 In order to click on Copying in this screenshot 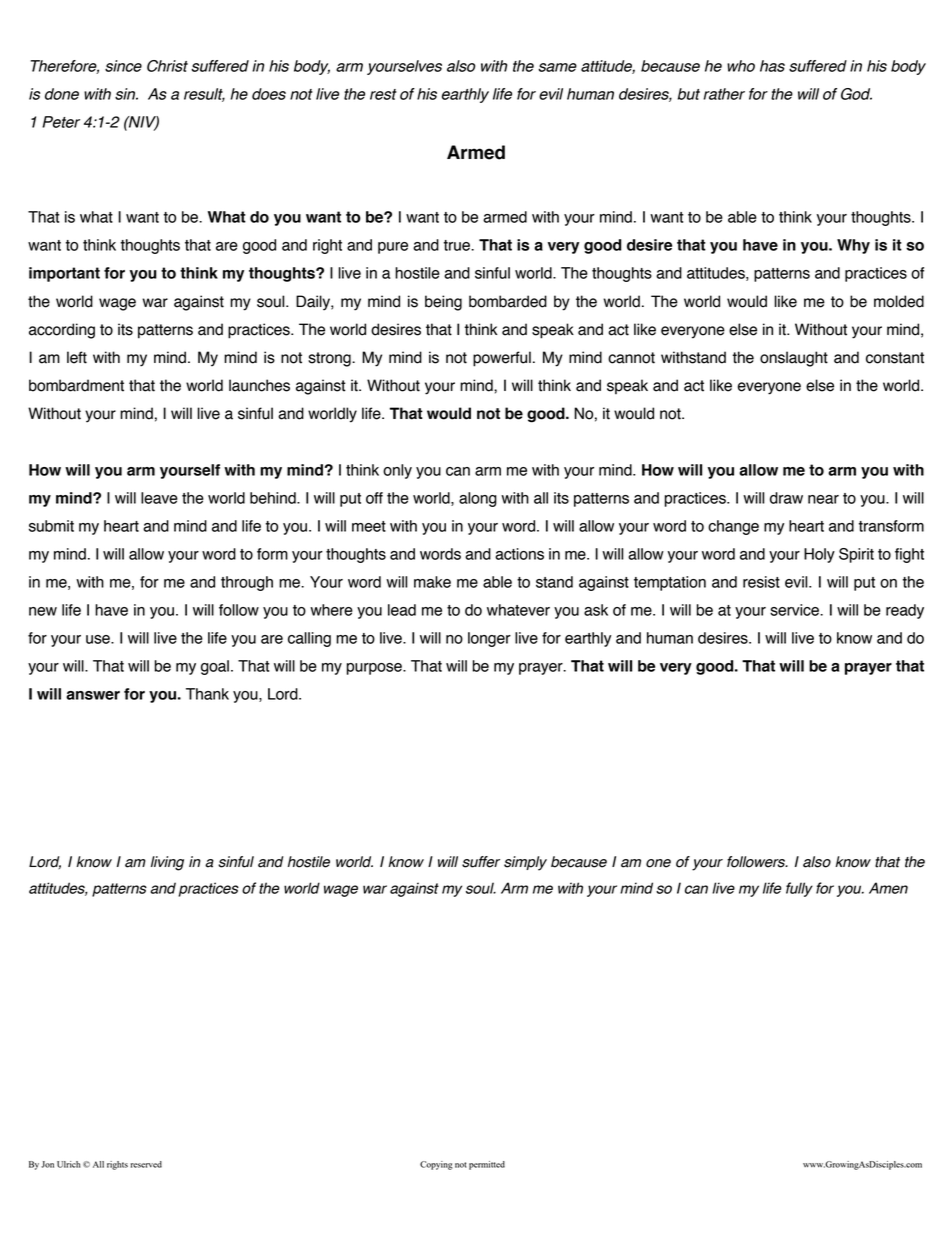, I will do `click(436, 1165)`.
